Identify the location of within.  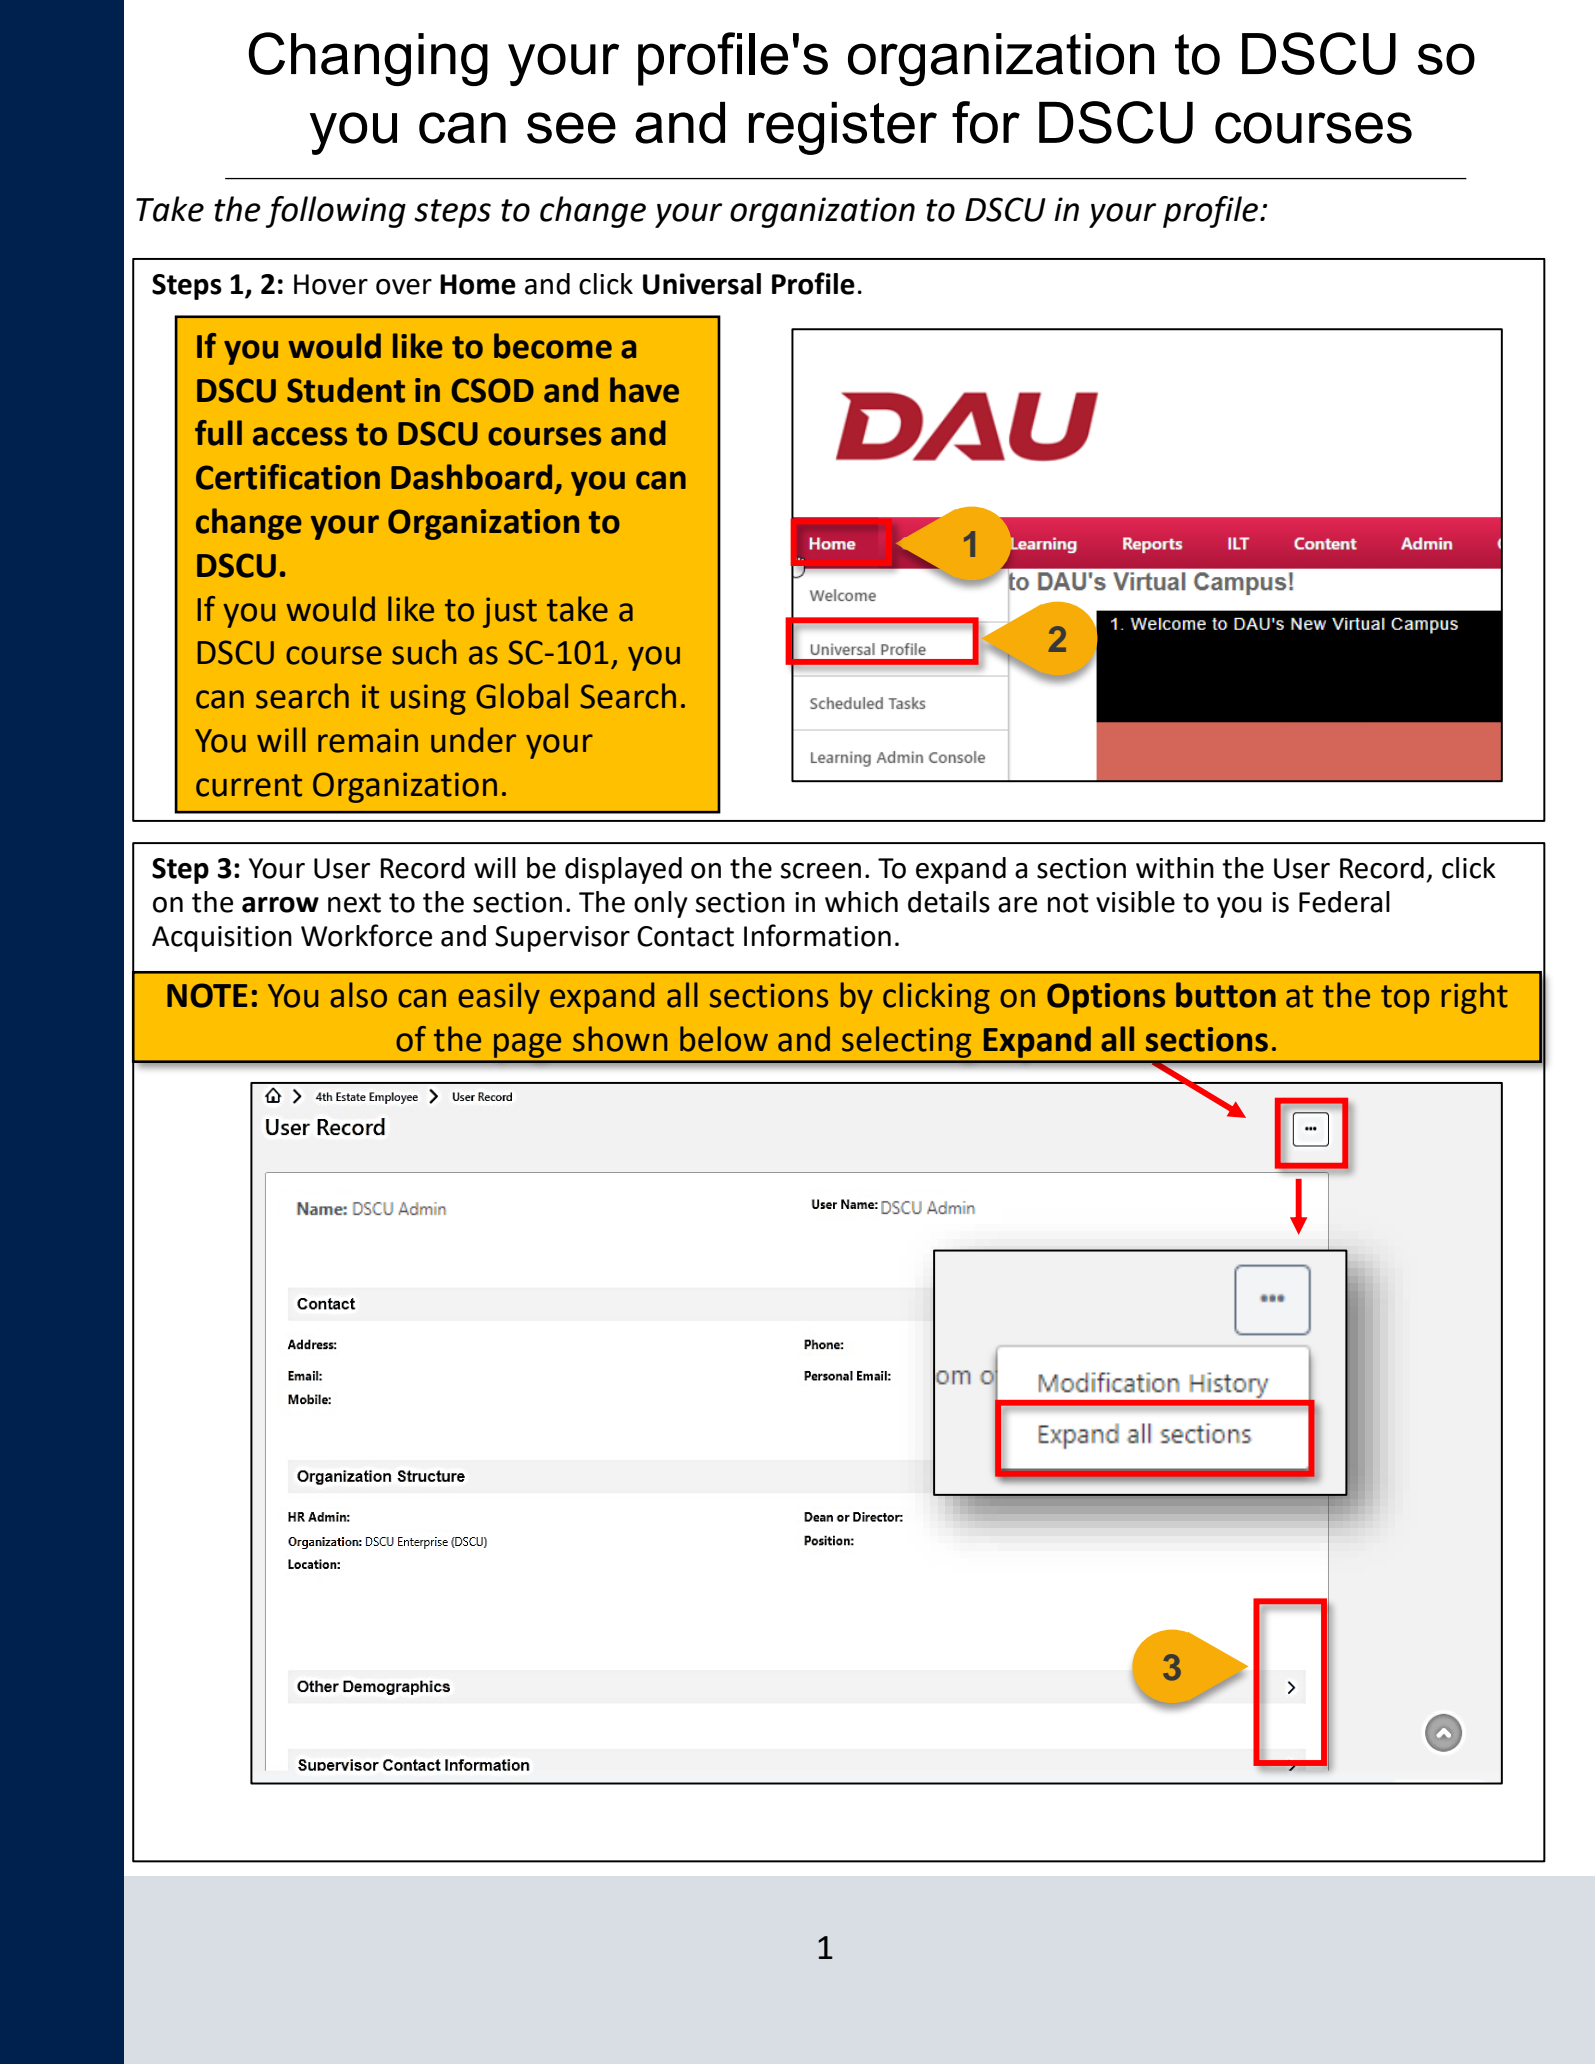
(1175, 868).
